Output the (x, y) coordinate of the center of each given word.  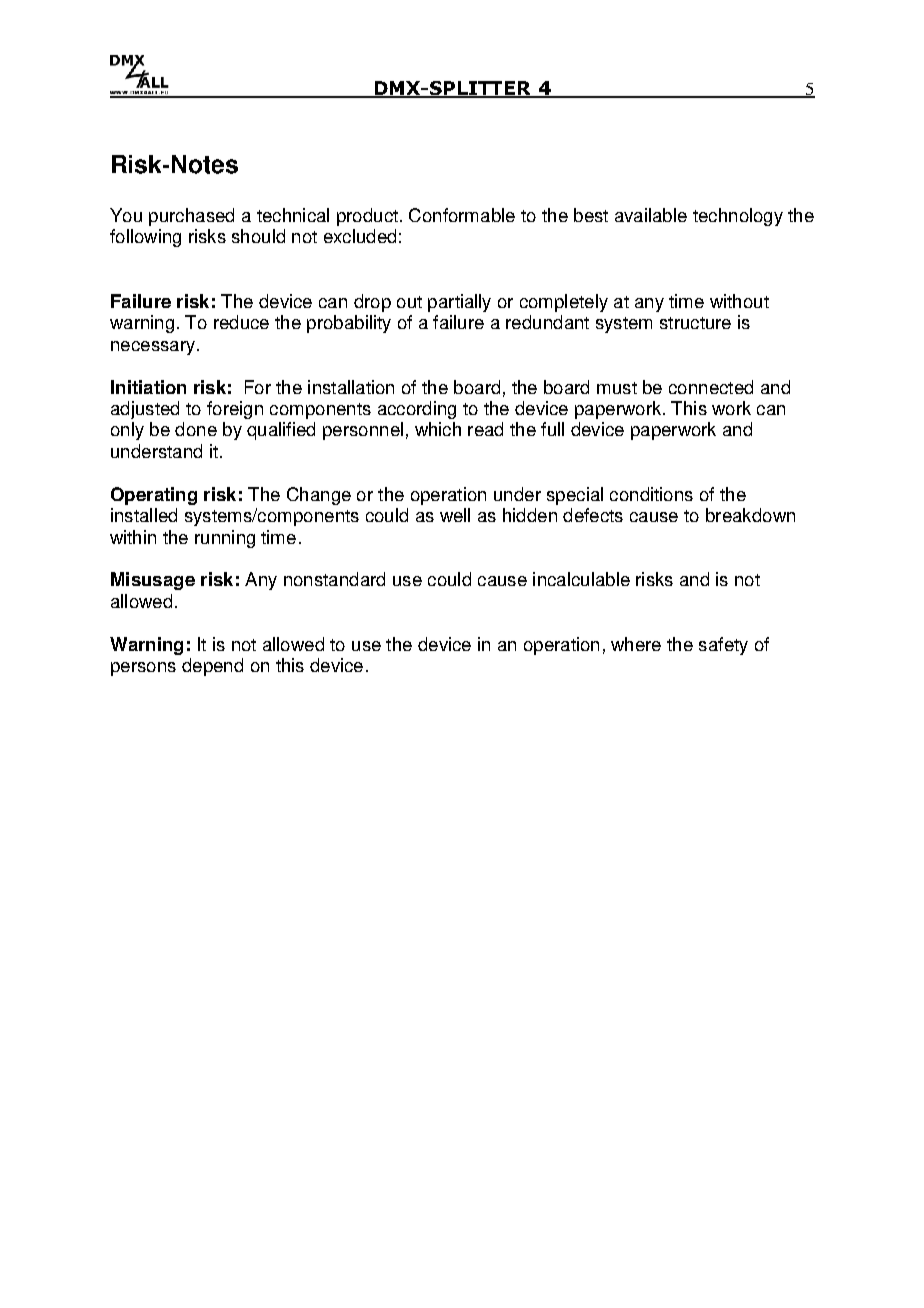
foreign (235, 410)
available (651, 215)
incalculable (581, 579)
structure (695, 323)
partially (459, 303)
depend (212, 667)
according (417, 410)
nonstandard (334, 579)
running (225, 539)
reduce (241, 322)
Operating (154, 496)
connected (711, 387)
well (455, 515)
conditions (651, 494)
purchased (191, 217)
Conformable (462, 215)
